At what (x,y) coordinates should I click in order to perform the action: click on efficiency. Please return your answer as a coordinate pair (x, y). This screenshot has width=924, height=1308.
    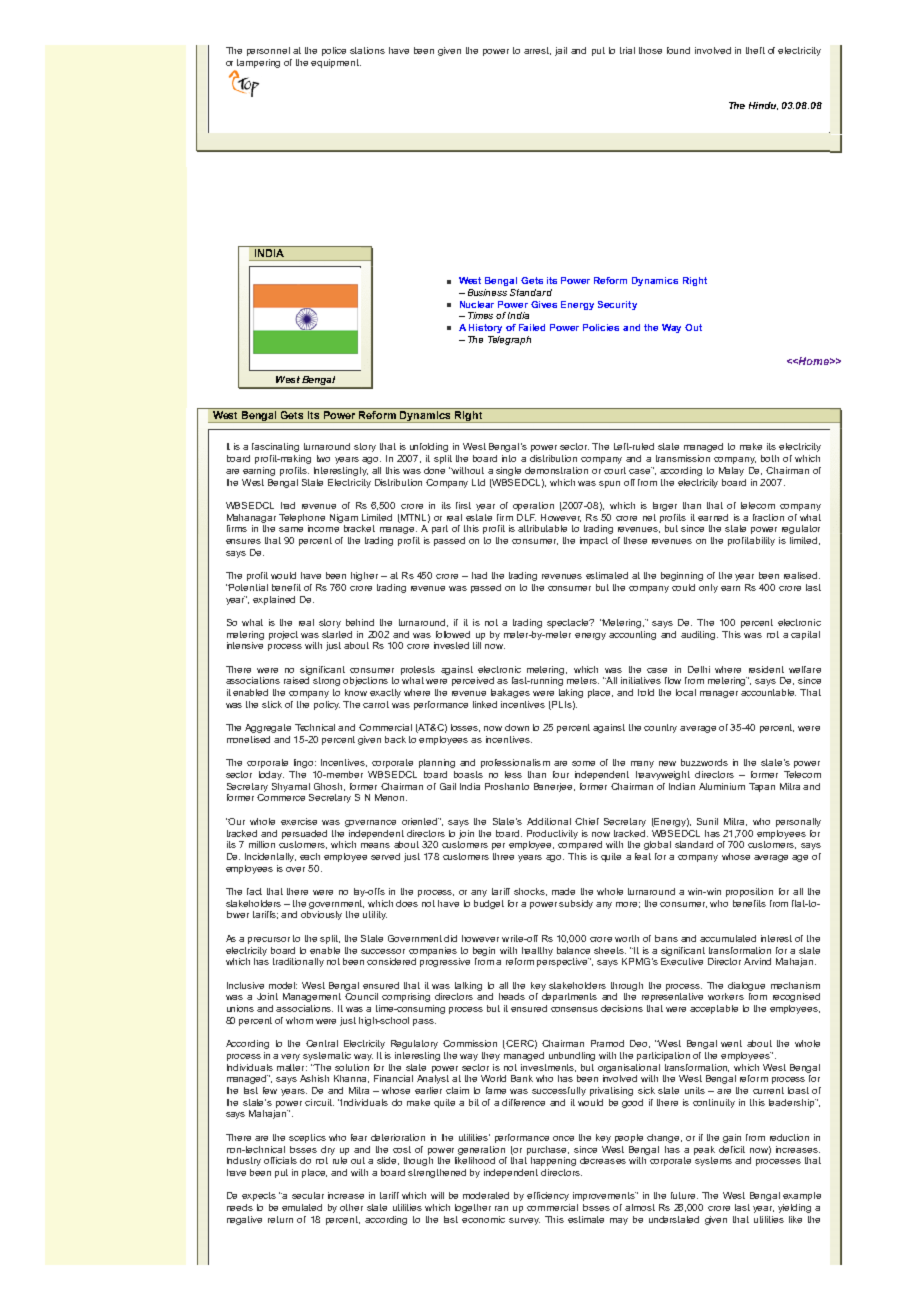
    Looking at the image, I should click on (548, 1196).
